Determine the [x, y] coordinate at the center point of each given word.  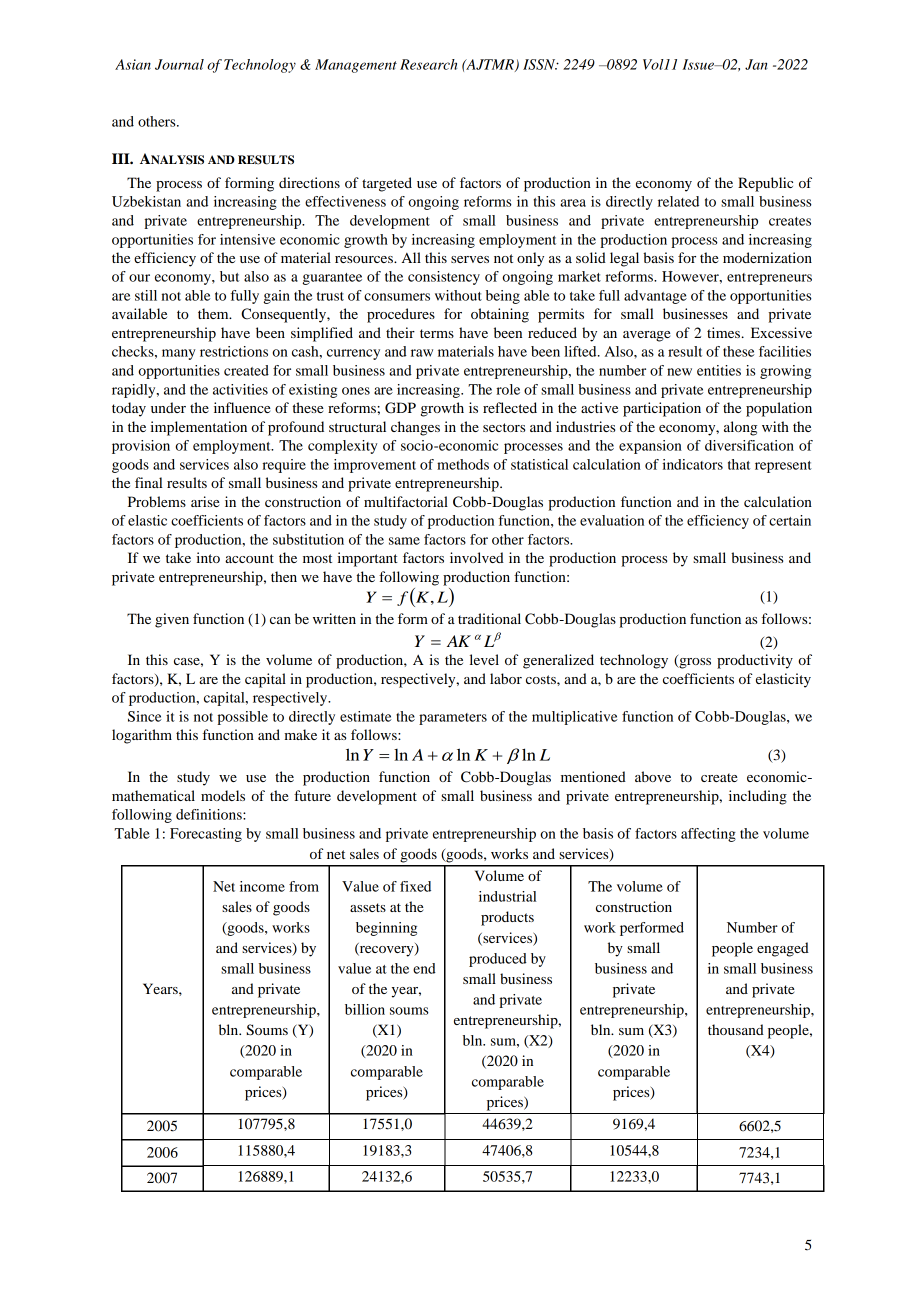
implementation [198, 428]
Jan [756, 64]
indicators [693, 464]
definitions [210, 814]
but [229, 276]
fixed [415, 886]
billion [365, 1009]
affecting [708, 835]
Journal [179, 64]
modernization [767, 257]
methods [463, 464]
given [172, 620]
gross [694, 663]
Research [428, 64]
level [484, 659]
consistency [444, 278]
